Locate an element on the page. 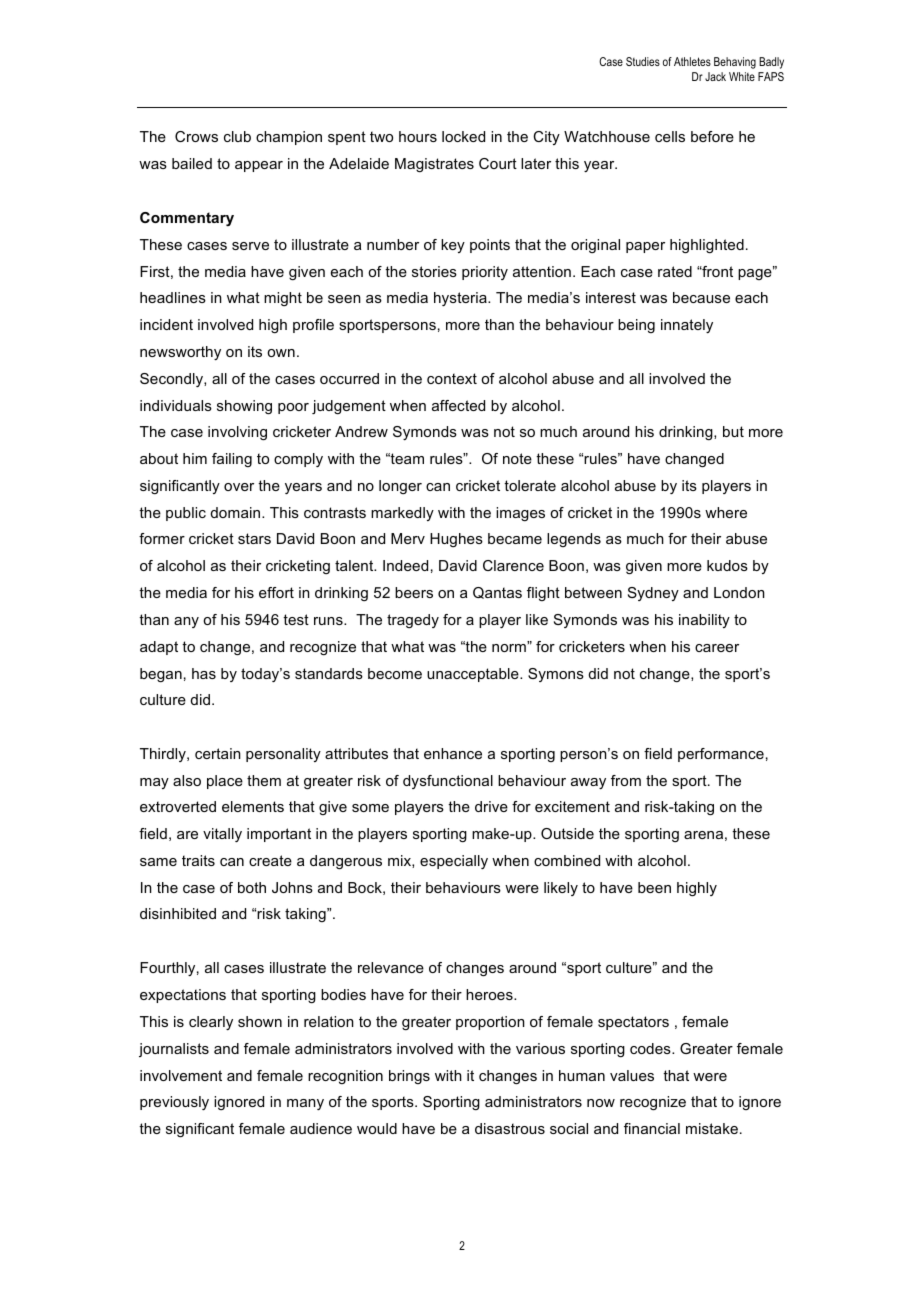  unacceptable is located at coordinates (474, 675).
